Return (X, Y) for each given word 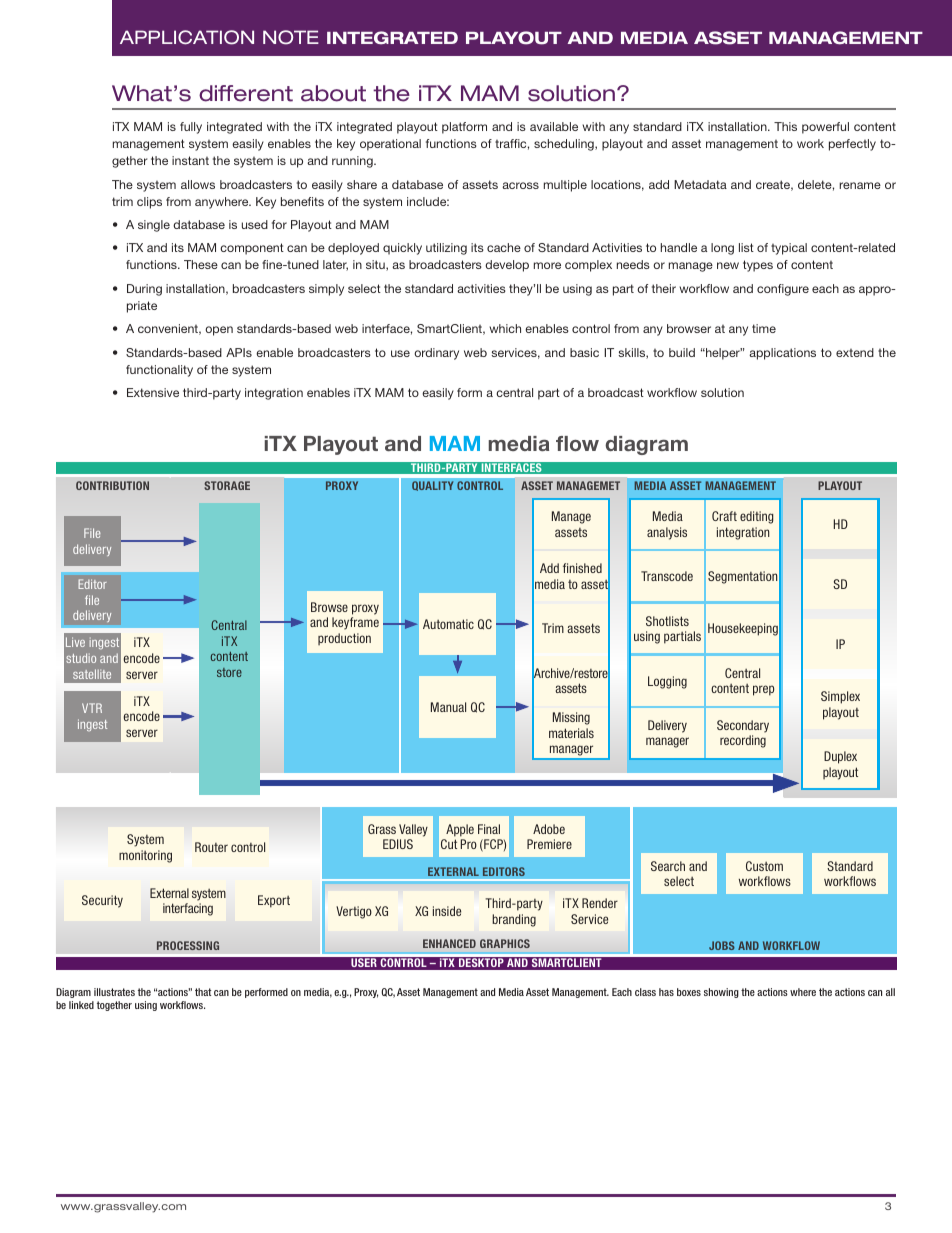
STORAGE (227, 485)
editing (757, 517)
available (554, 126)
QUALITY (432, 486)
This (785, 126)
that (203, 992)
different (246, 93)
